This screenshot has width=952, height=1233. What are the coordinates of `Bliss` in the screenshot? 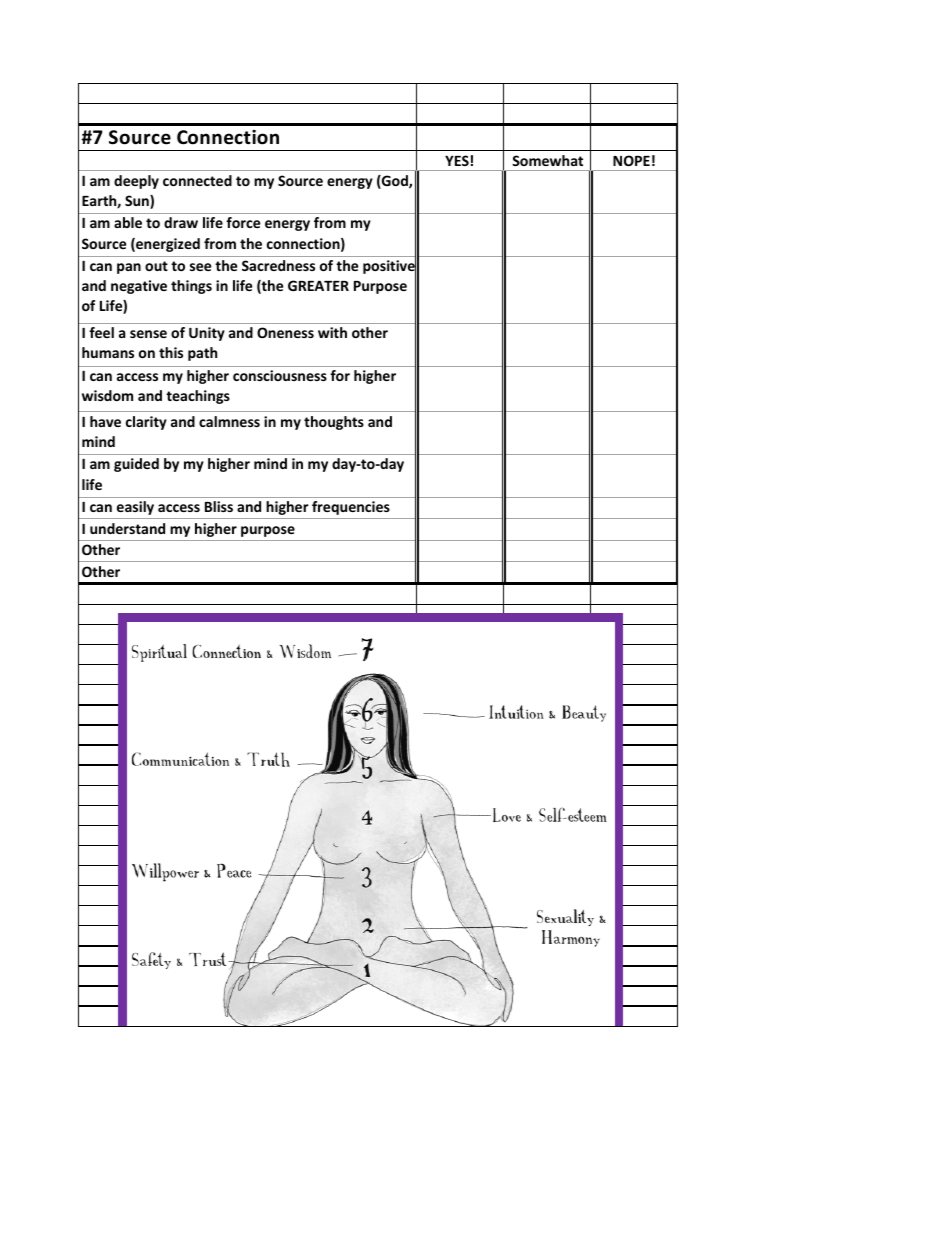 It's located at (219, 506).
